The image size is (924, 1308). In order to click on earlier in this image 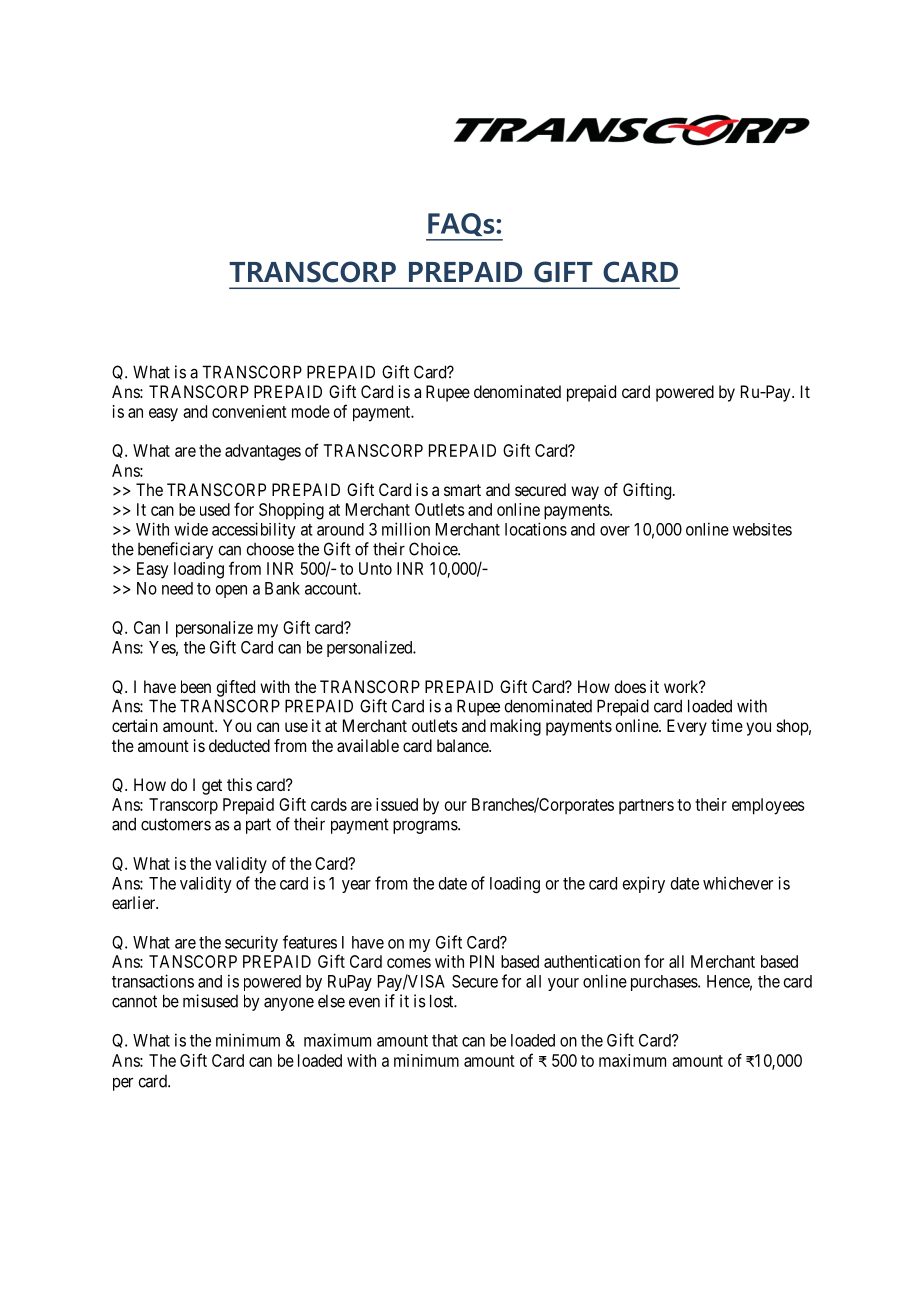, I will do `click(135, 902)`.
